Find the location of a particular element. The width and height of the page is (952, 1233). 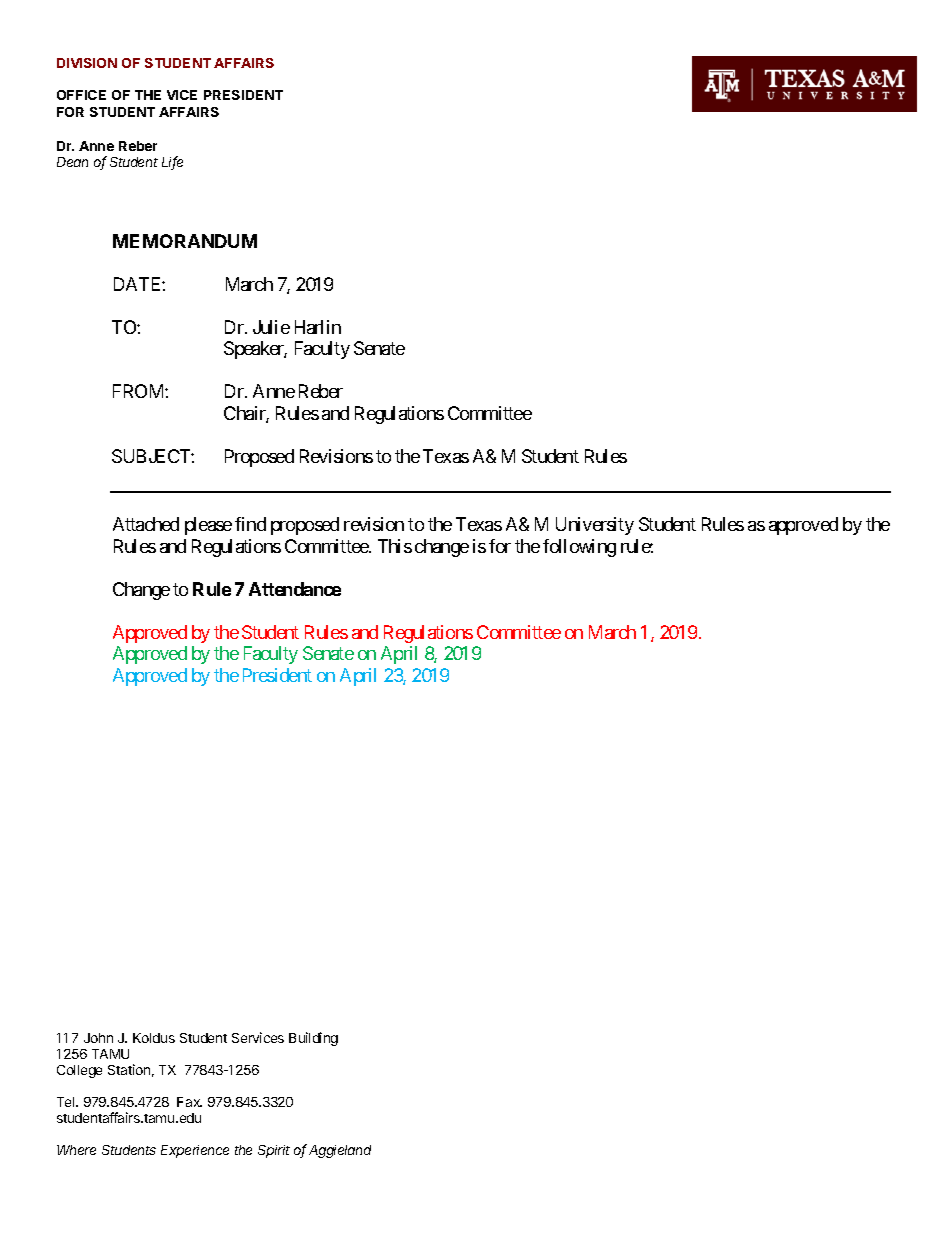

College is located at coordinates (79, 1071).
